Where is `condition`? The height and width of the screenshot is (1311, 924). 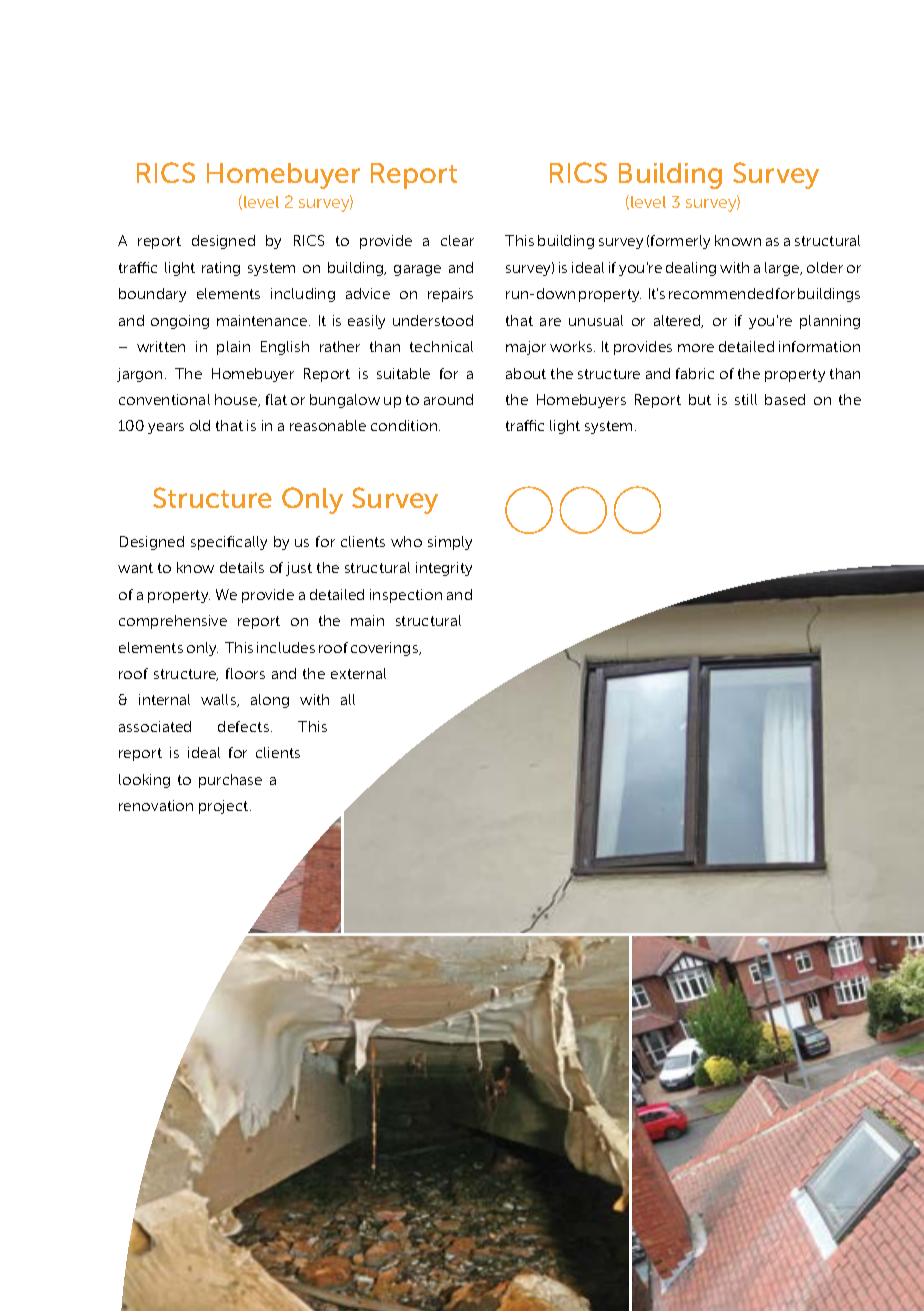
condition is located at coordinates (405, 425).
